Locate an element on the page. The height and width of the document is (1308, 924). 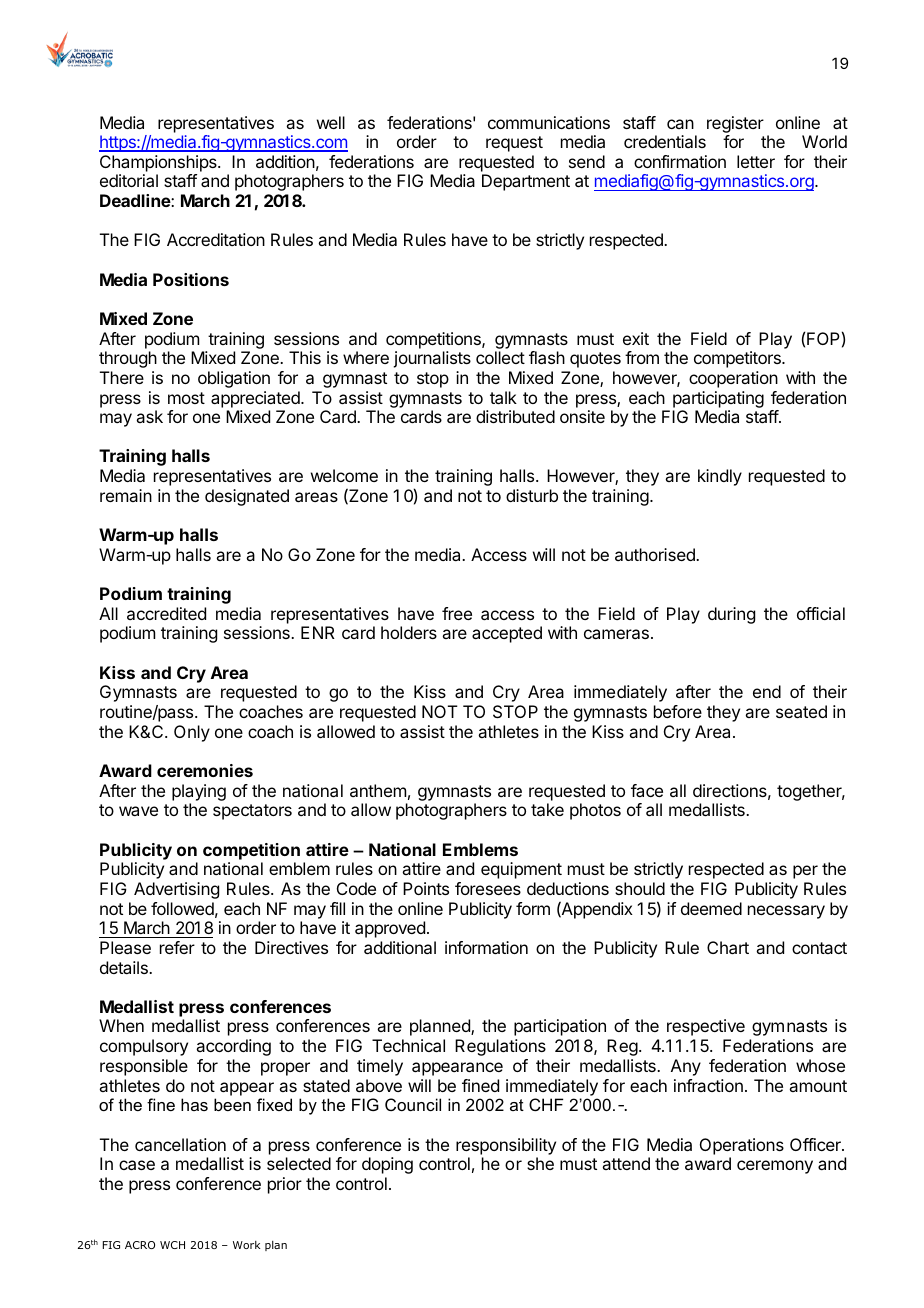
Advertising is located at coordinates (176, 890).
